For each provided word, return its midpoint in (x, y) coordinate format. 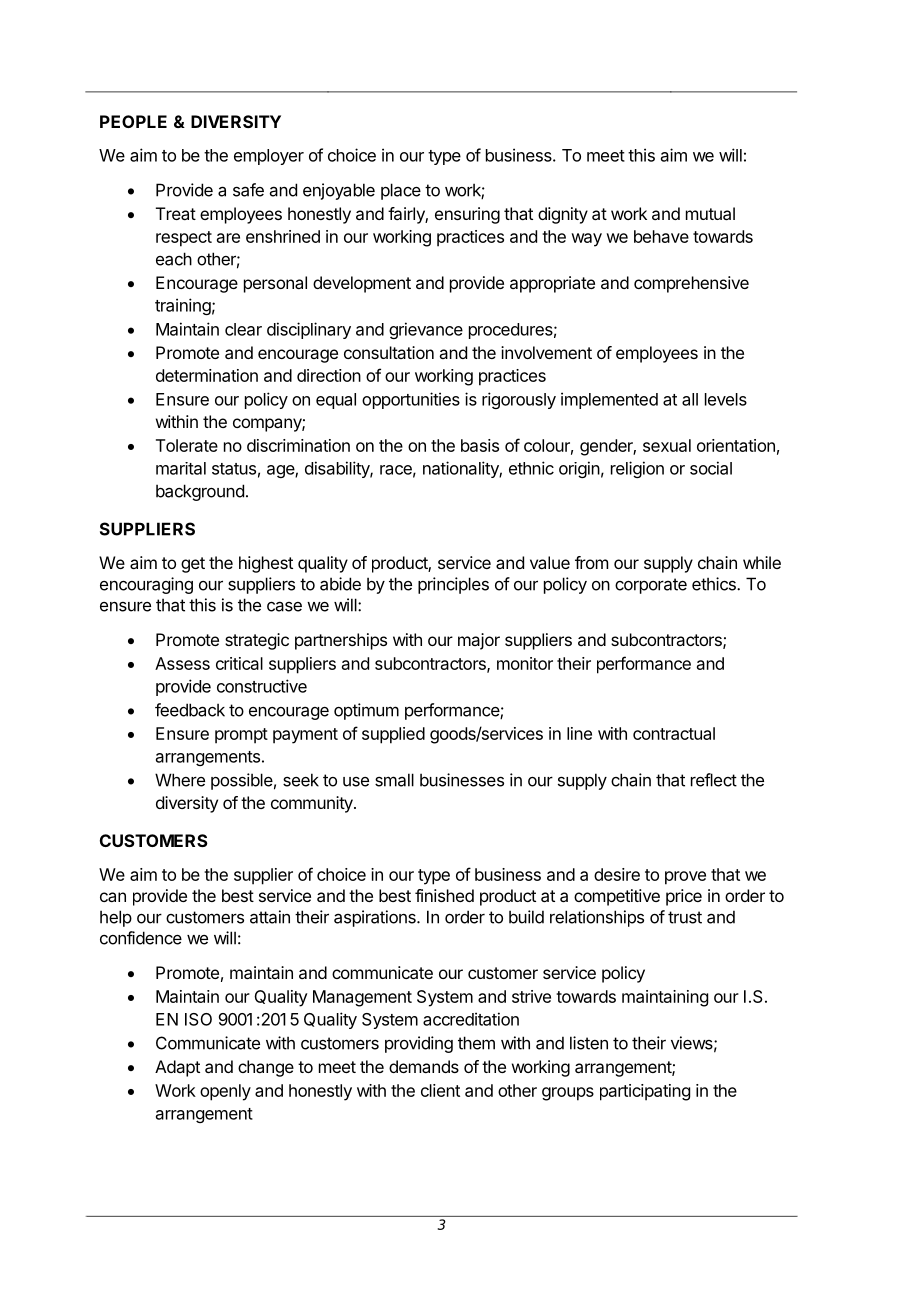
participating (645, 1092)
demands (424, 1066)
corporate (651, 586)
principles (453, 585)
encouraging (146, 585)
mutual (710, 213)
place (401, 191)
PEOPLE (133, 121)
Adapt (177, 1068)
